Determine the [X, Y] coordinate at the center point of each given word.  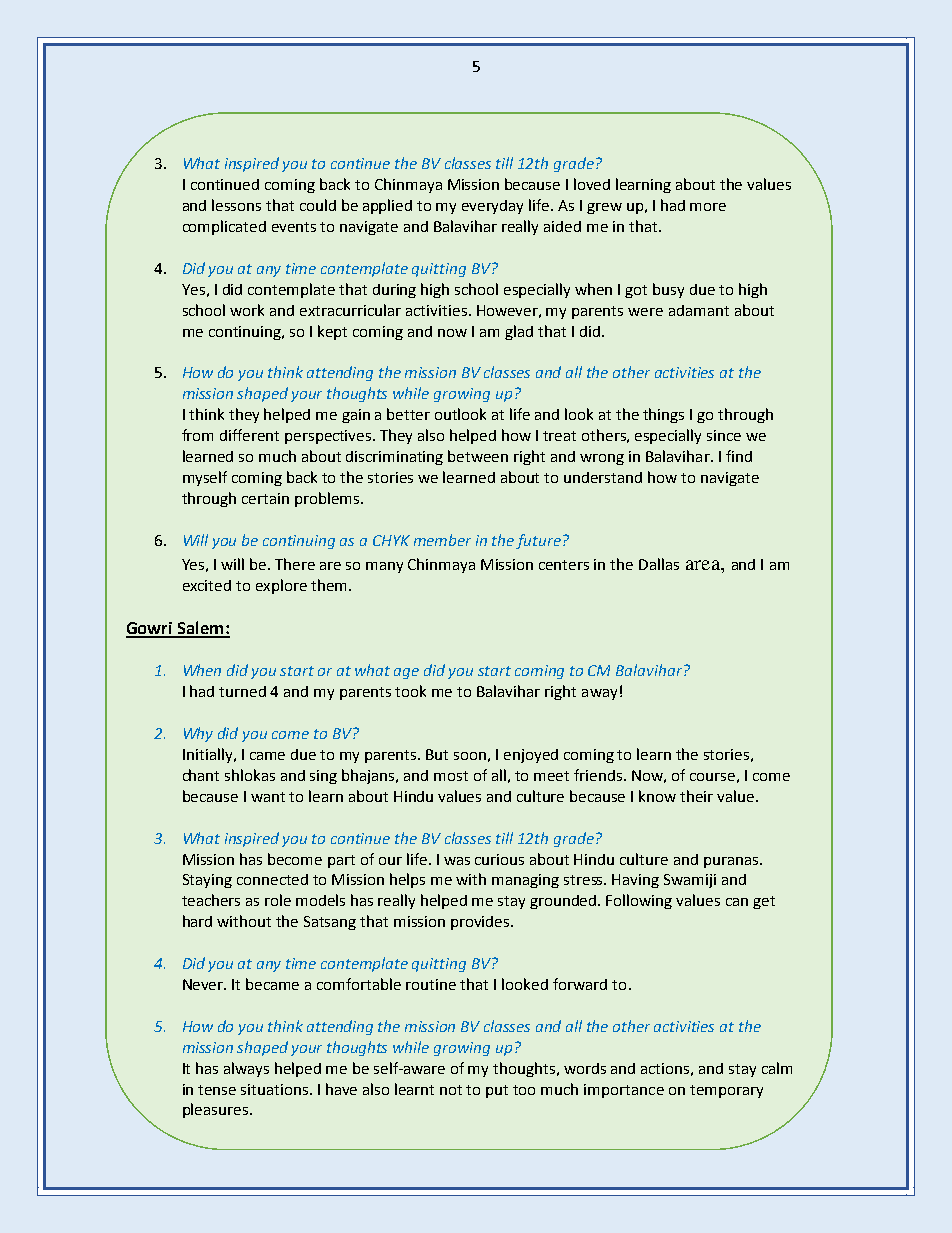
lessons [236, 205]
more [708, 207]
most [451, 776]
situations [276, 1089]
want [268, 797]
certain [265, 498]
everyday [492, 207]
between [478, 456]
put [497, 1091]
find [739, 456]
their [696, 796]
